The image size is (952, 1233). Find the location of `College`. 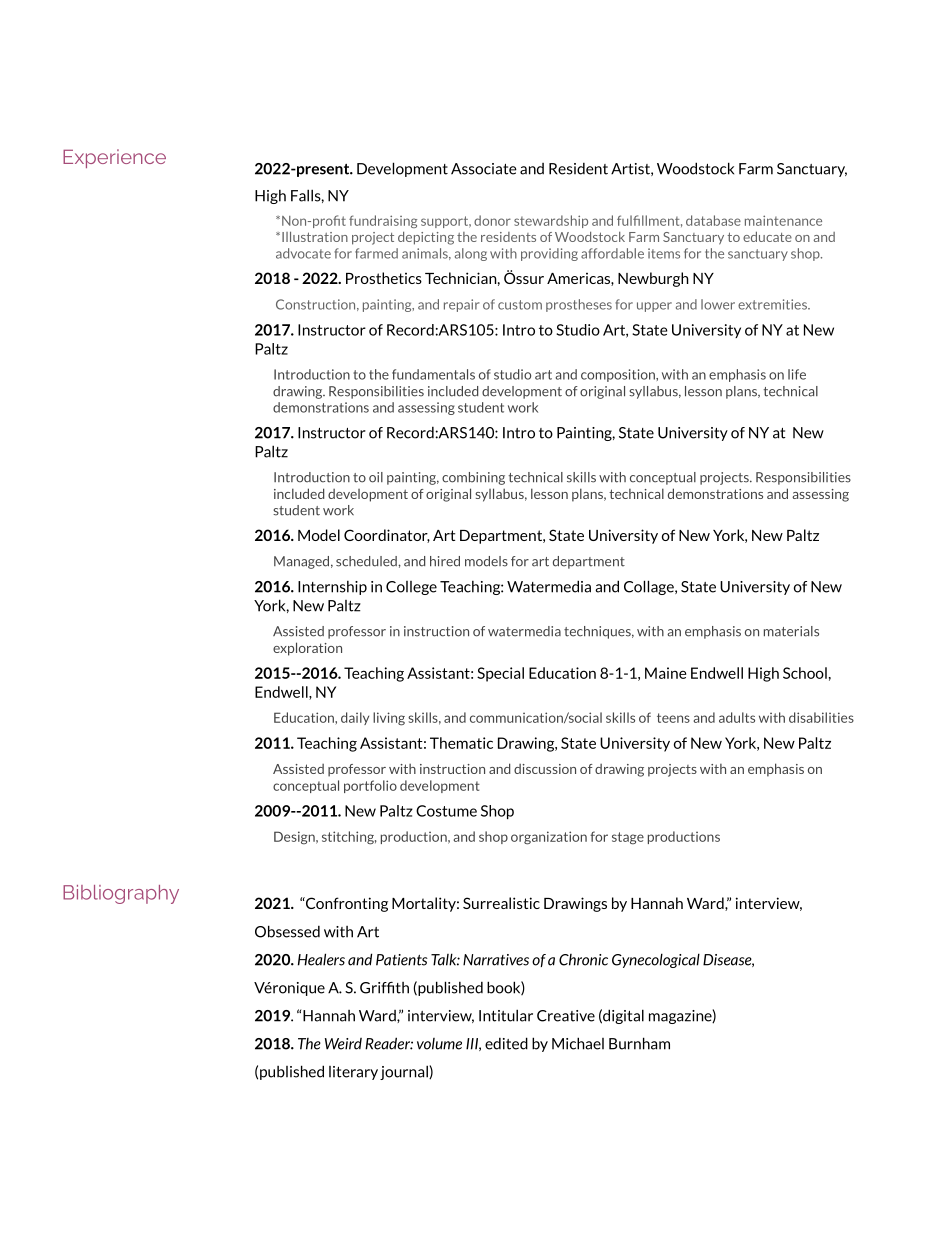

College is located at coordinates (411, 588).
